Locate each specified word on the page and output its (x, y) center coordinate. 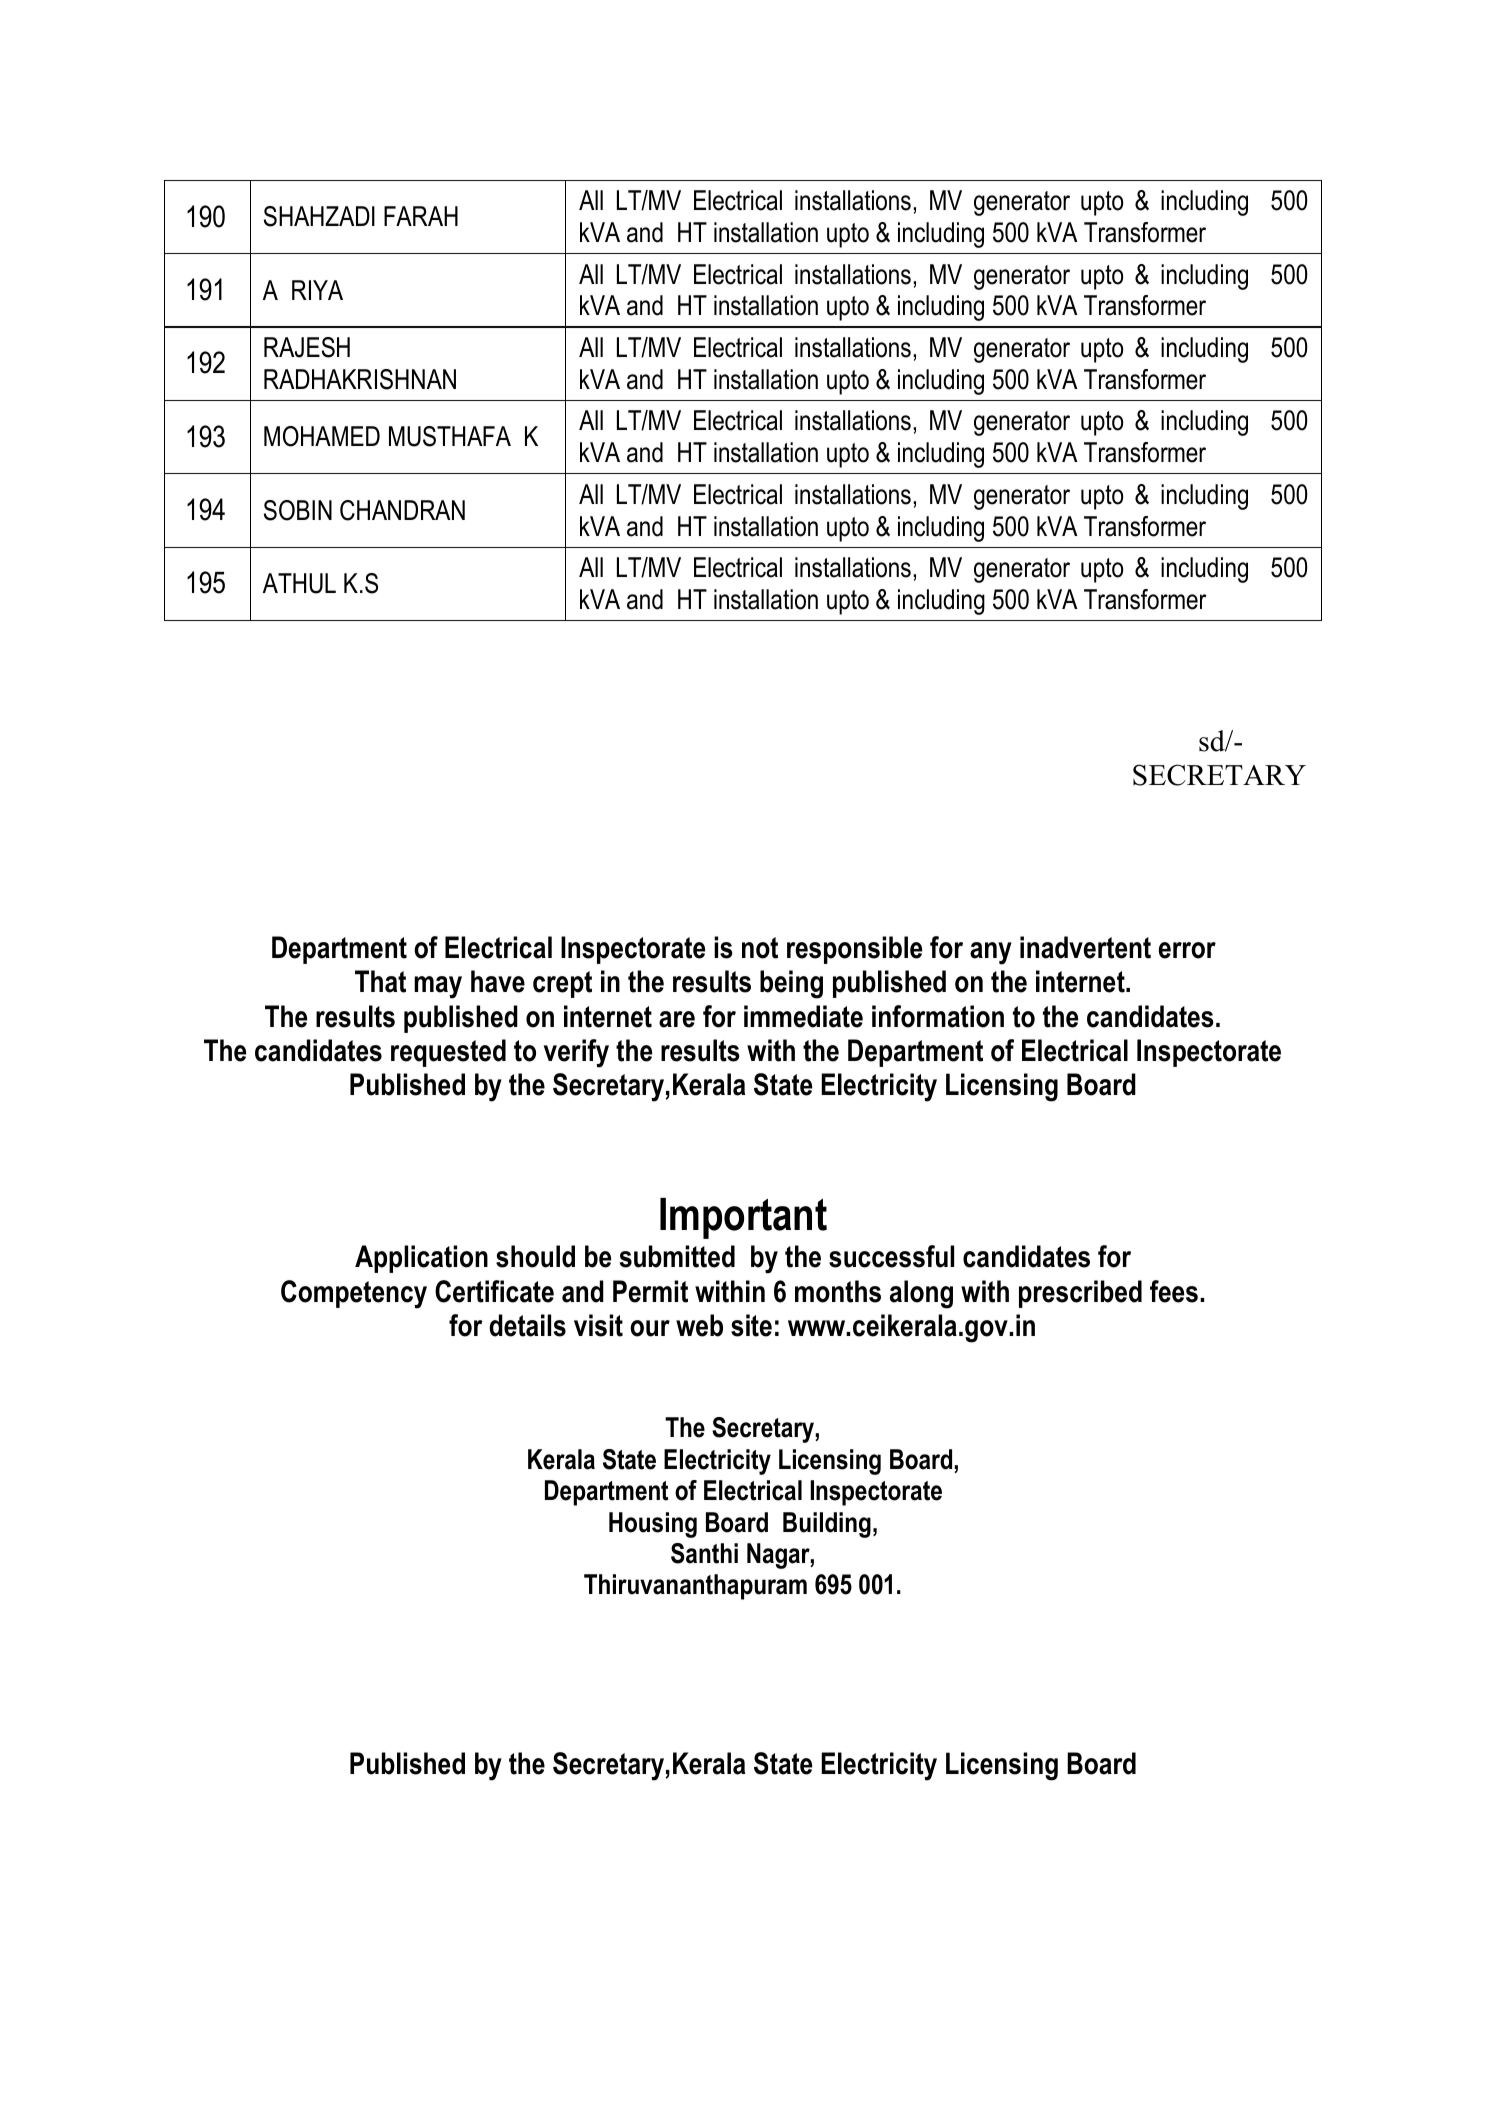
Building (827, 1525)
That (380, 981)
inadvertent (1085, 947)
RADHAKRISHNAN (360, 379)
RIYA (317, 290)
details (527, 1325)
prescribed (1080, 1294)
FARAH (421, 216)
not (760, 948)
